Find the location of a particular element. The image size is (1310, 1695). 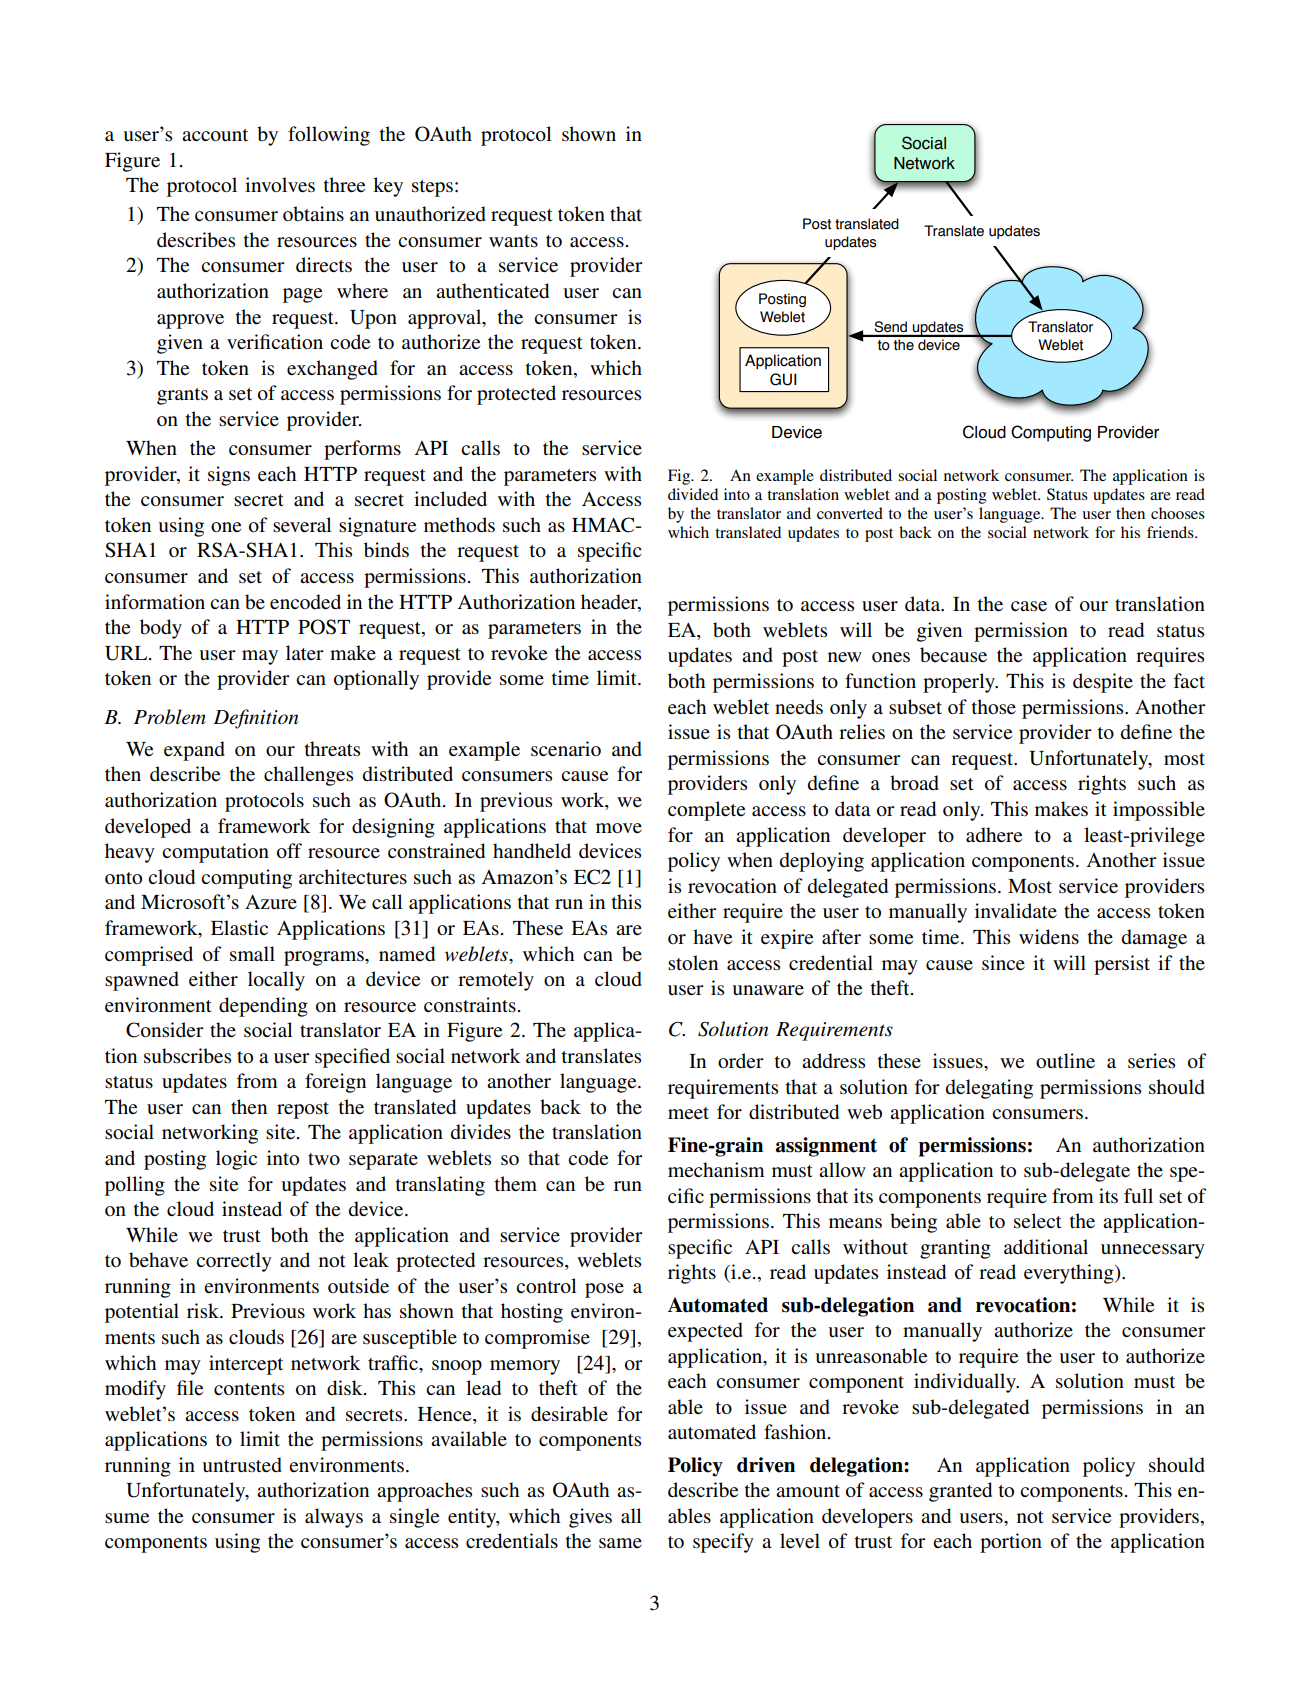

always is located at coordinates (334, 1518).
